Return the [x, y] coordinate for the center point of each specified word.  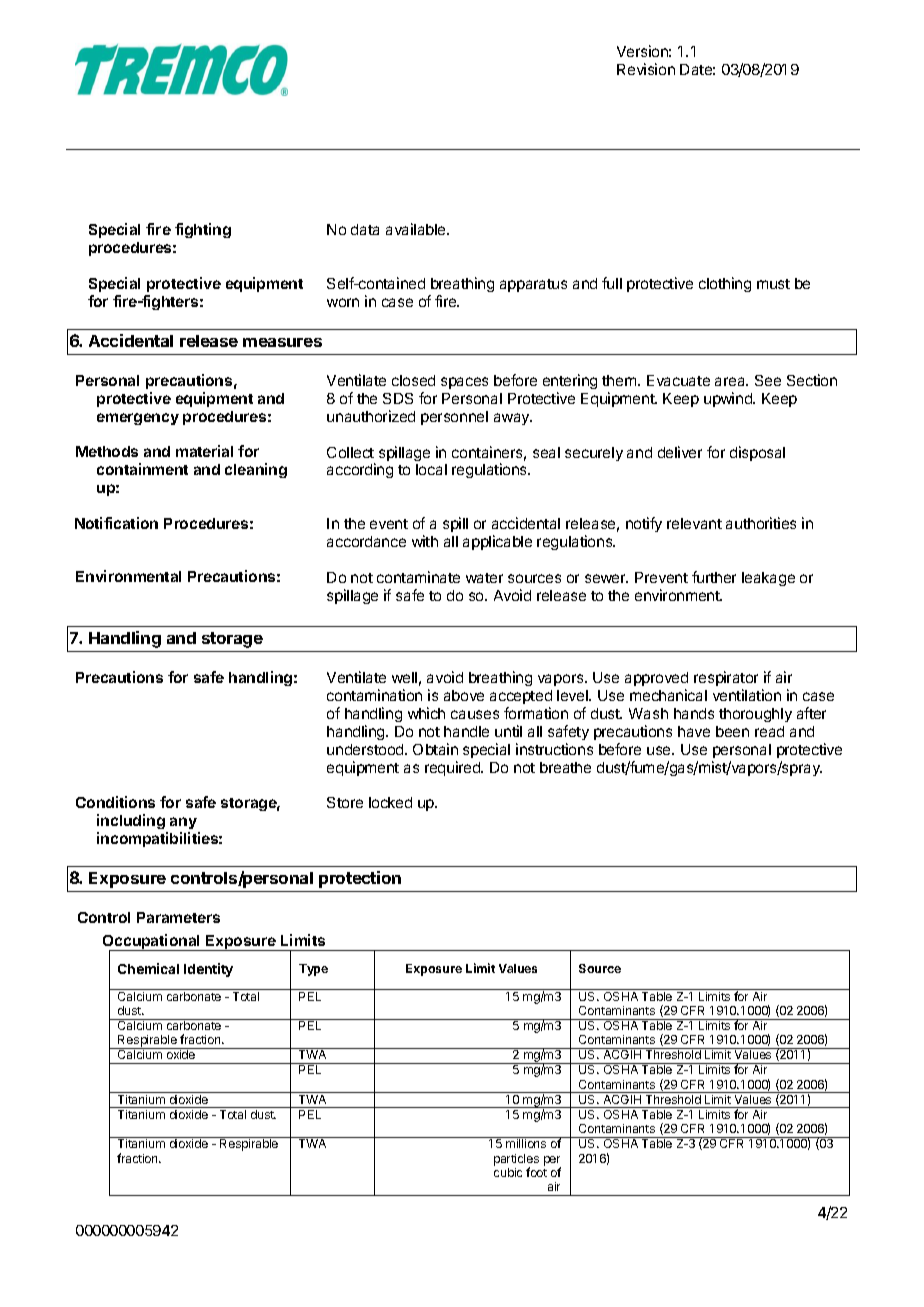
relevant [694, 523]
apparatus [533, 285]
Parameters [178, 917]
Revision [646, 69]
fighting [203, 230]
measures [282, 342]
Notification [116, 523]
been [732, 731]
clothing [725, 284]
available [417, 229]
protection [360, 879]
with [425, 541]
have [694, 731]
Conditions [115, 802]
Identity [208, 970]
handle [466, 731]
